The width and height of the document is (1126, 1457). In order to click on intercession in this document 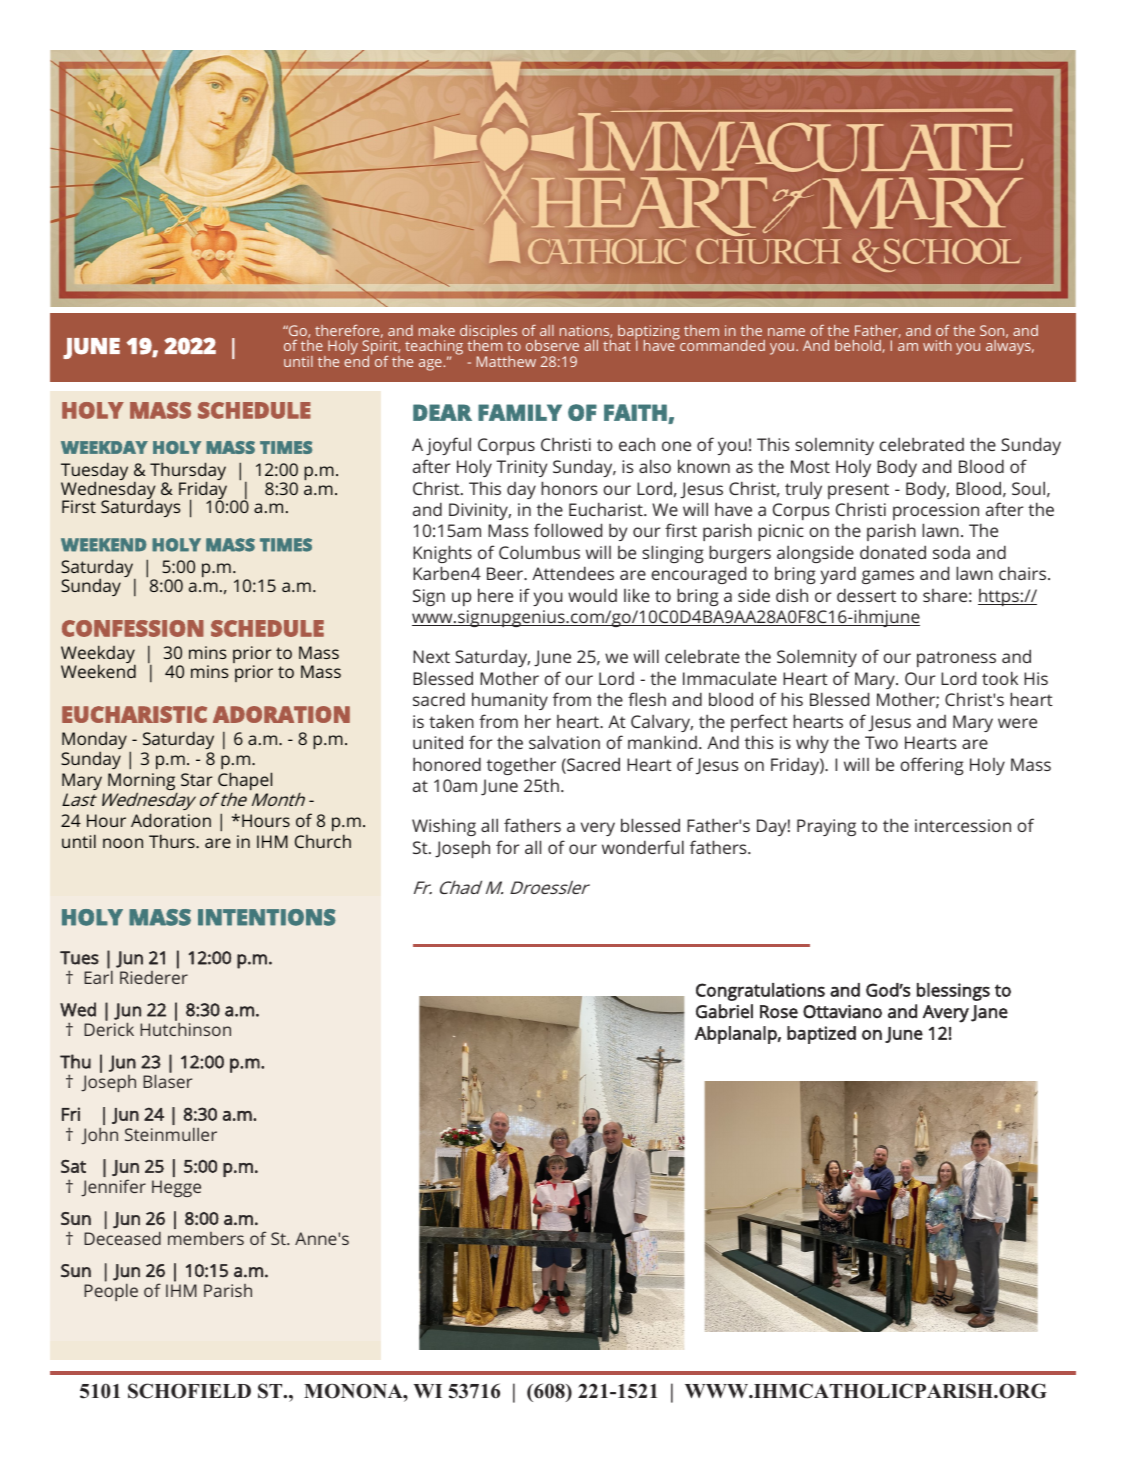, I will do `click(963, 825)`.
